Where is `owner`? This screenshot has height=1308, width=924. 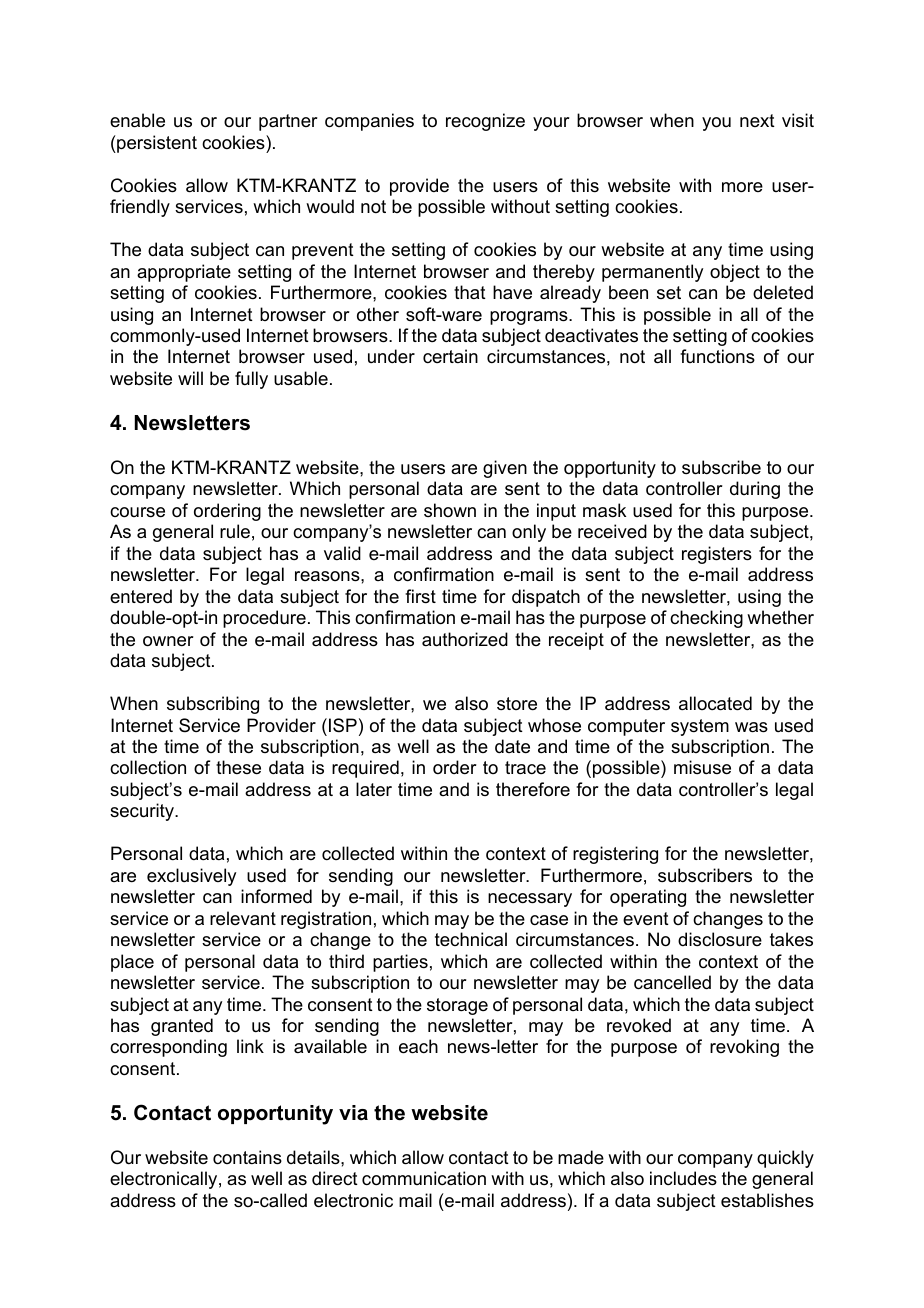
owner is located at coordinates (168, 641).
